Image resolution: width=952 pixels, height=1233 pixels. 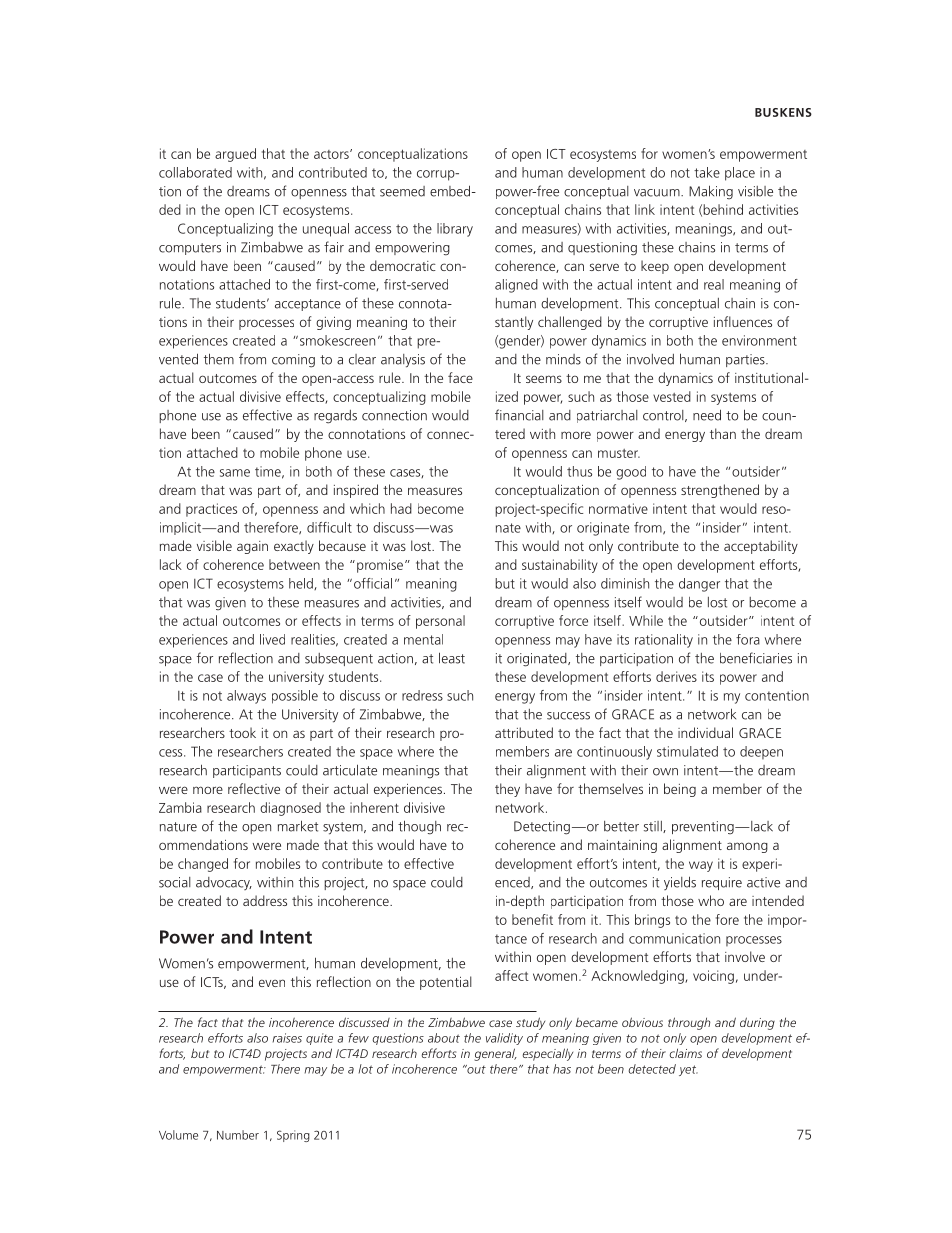 What do you see at coordinates (419, 827) in the screenshot?
I see `though` at bounding box center [419, 827].
